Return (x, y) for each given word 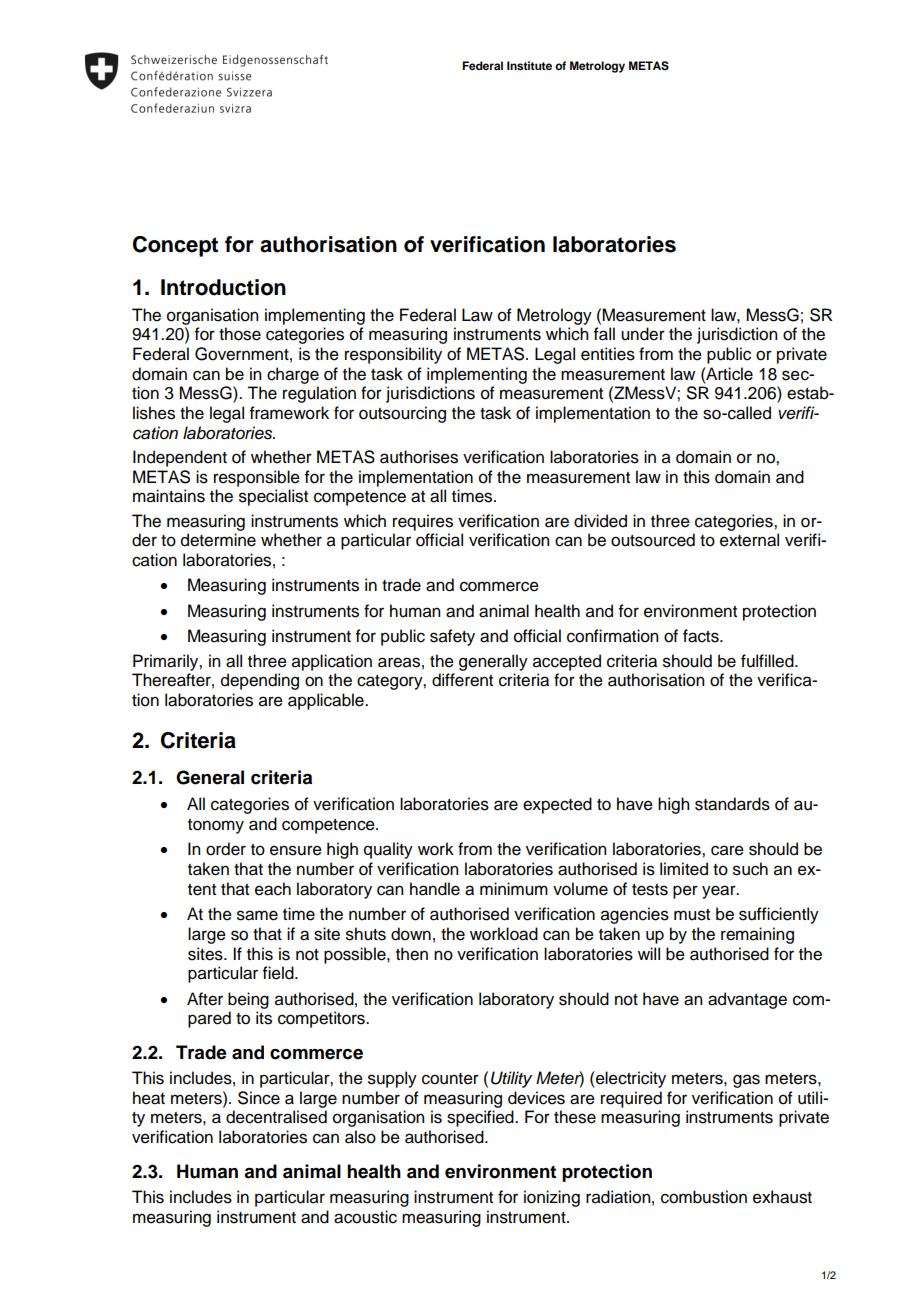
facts (702, 636)
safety (452, 637)
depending (260, 681)
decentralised (276, 1117)
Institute (529, 65)
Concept (175, 246)
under (643, 334)
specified (481, 1118)
